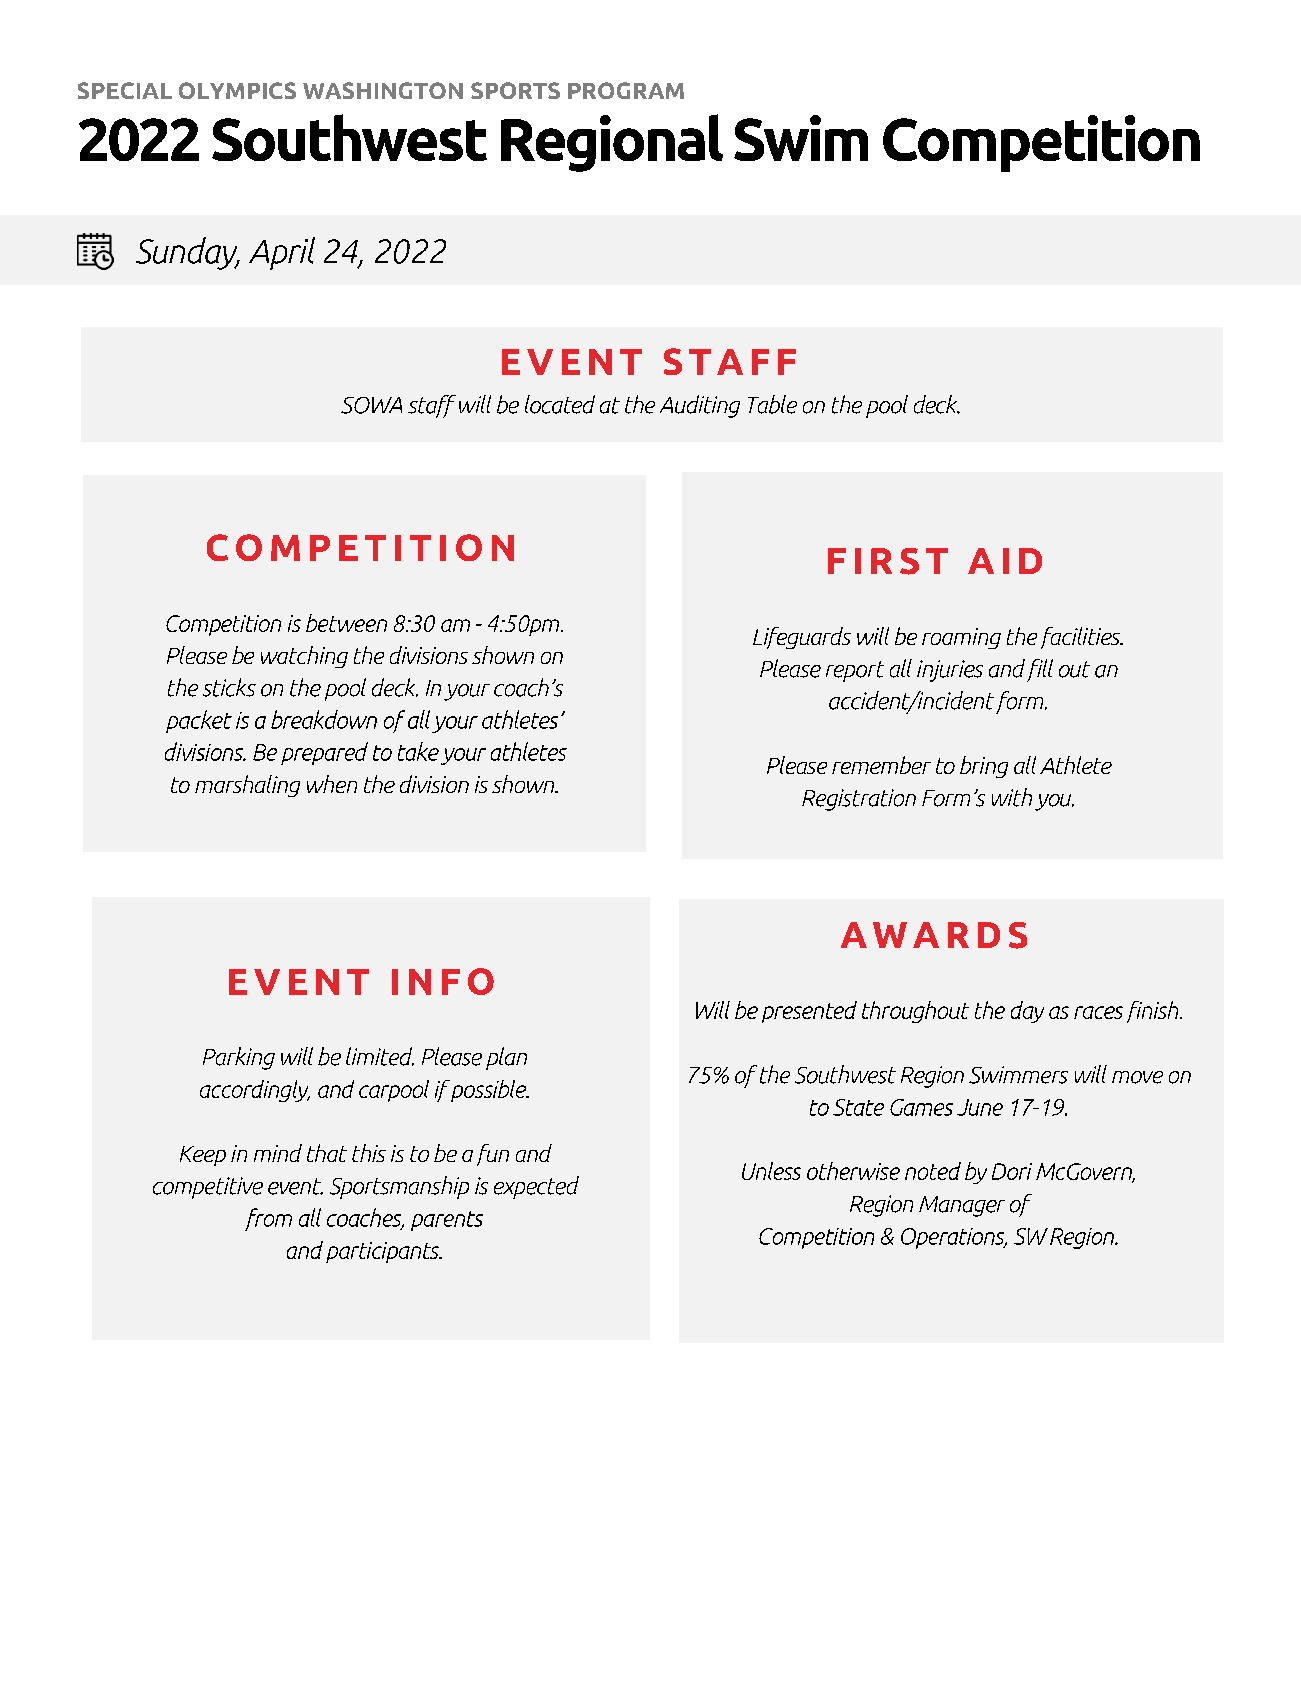 The image size is (1301, 1684). Describe the element at coordinates (268, 1219) in the screenshot. I see `from` at that location.
